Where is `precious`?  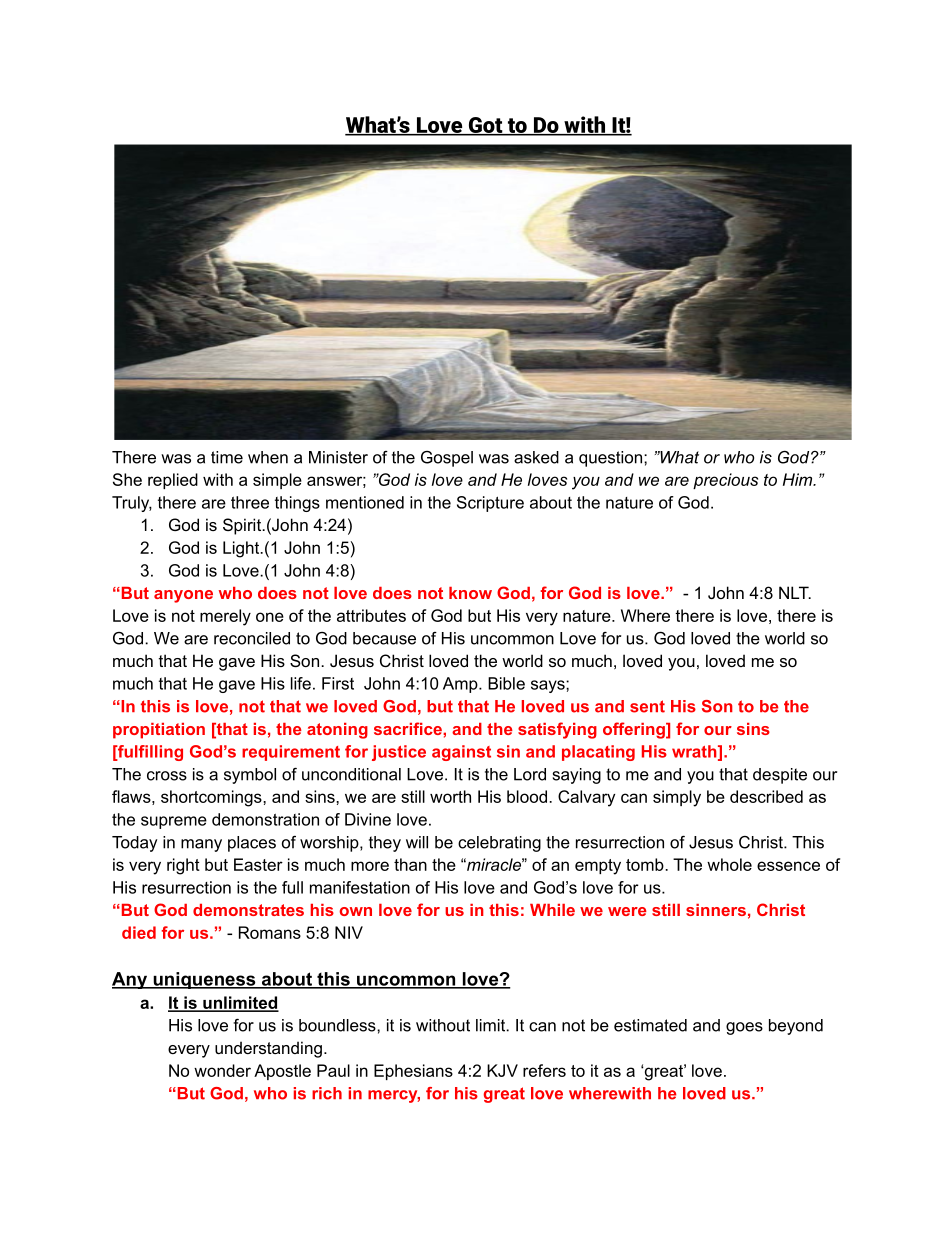
precious is located at coordinates (725, 481).
